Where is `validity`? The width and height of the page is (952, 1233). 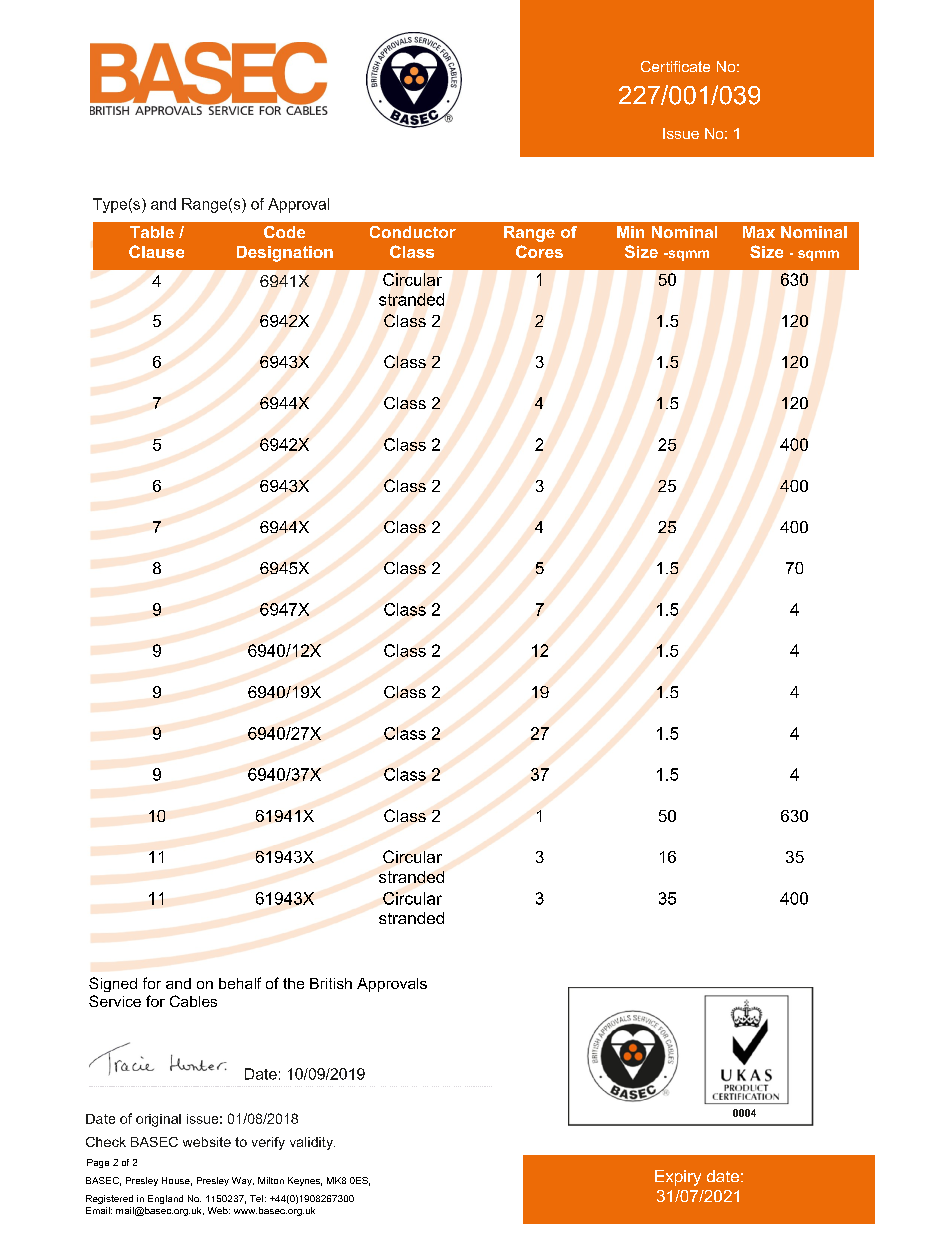 validity is located at coordinates (312, 1143).
